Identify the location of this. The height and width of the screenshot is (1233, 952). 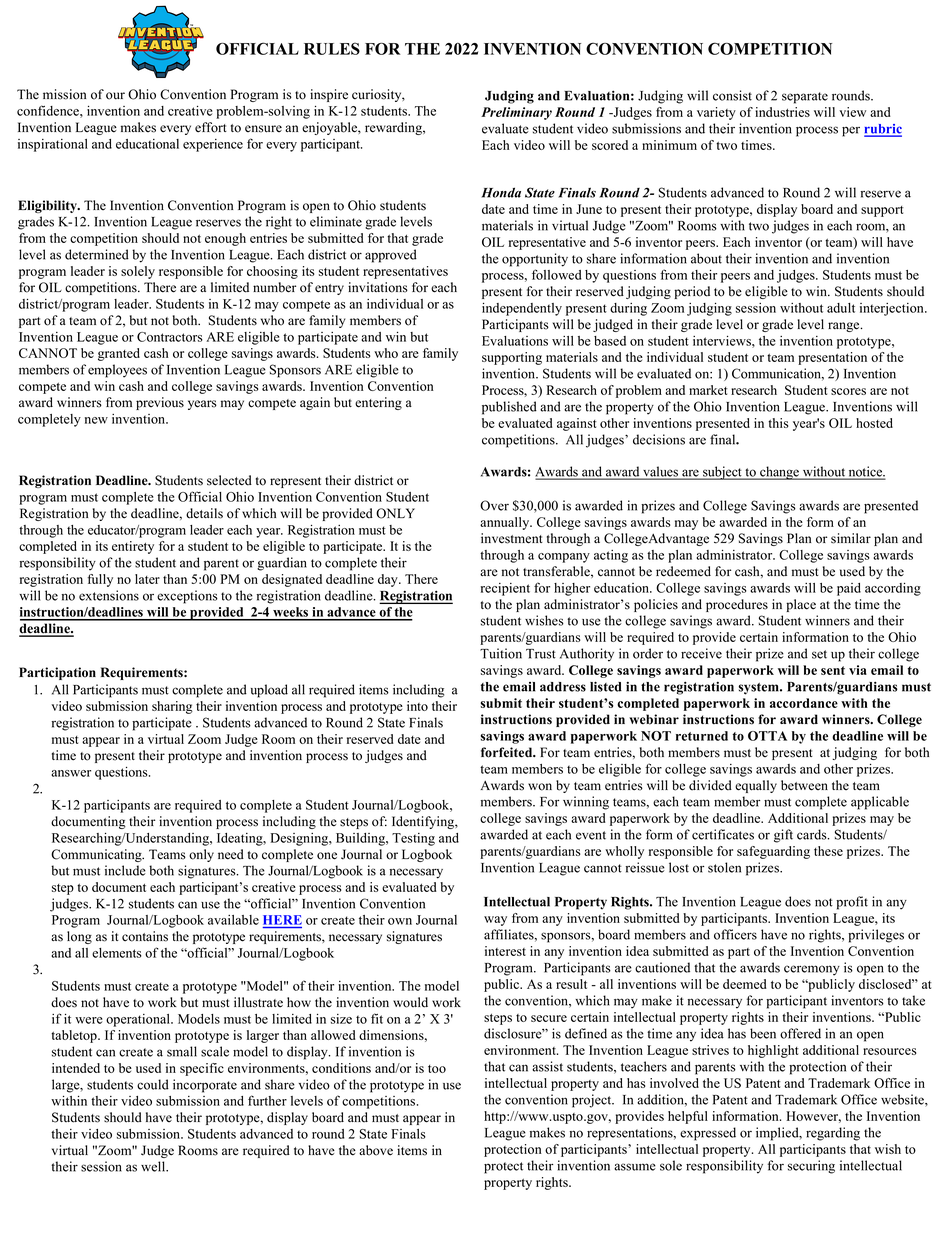
(778, 423).
